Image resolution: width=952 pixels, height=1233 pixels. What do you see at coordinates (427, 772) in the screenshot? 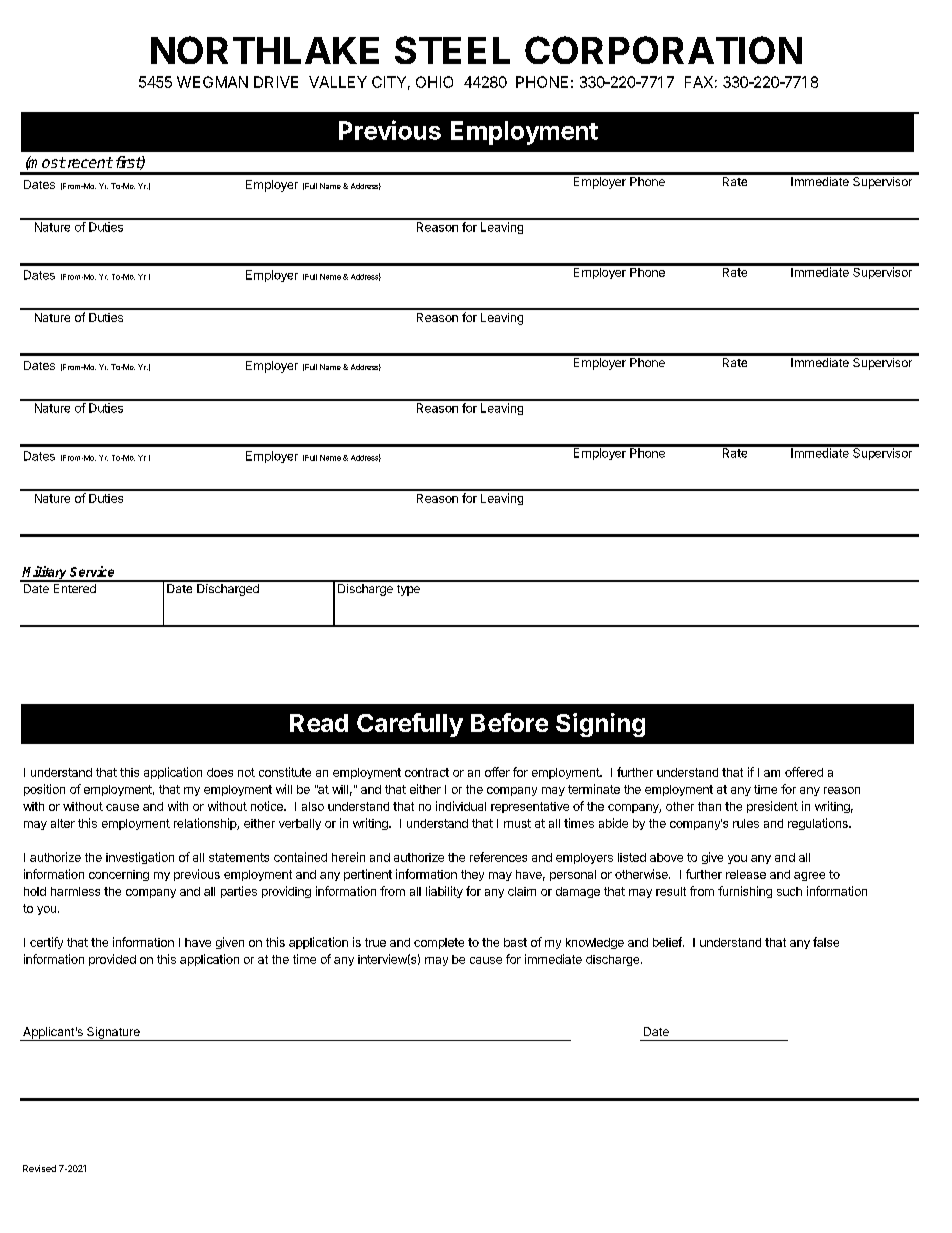
I see `contract` at bounding box center [427, 772].
